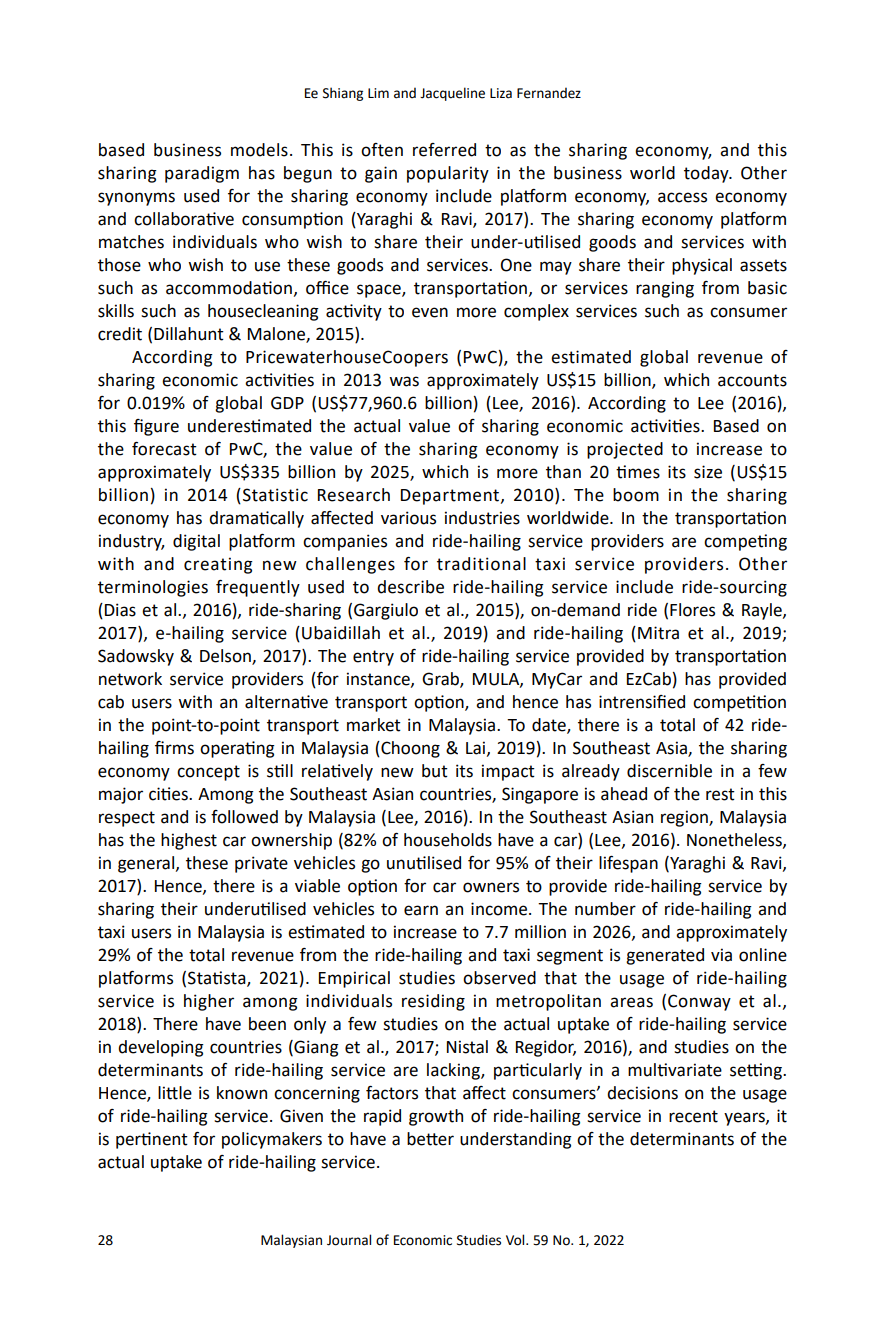  I want to click on highest, so click(189, 841).
